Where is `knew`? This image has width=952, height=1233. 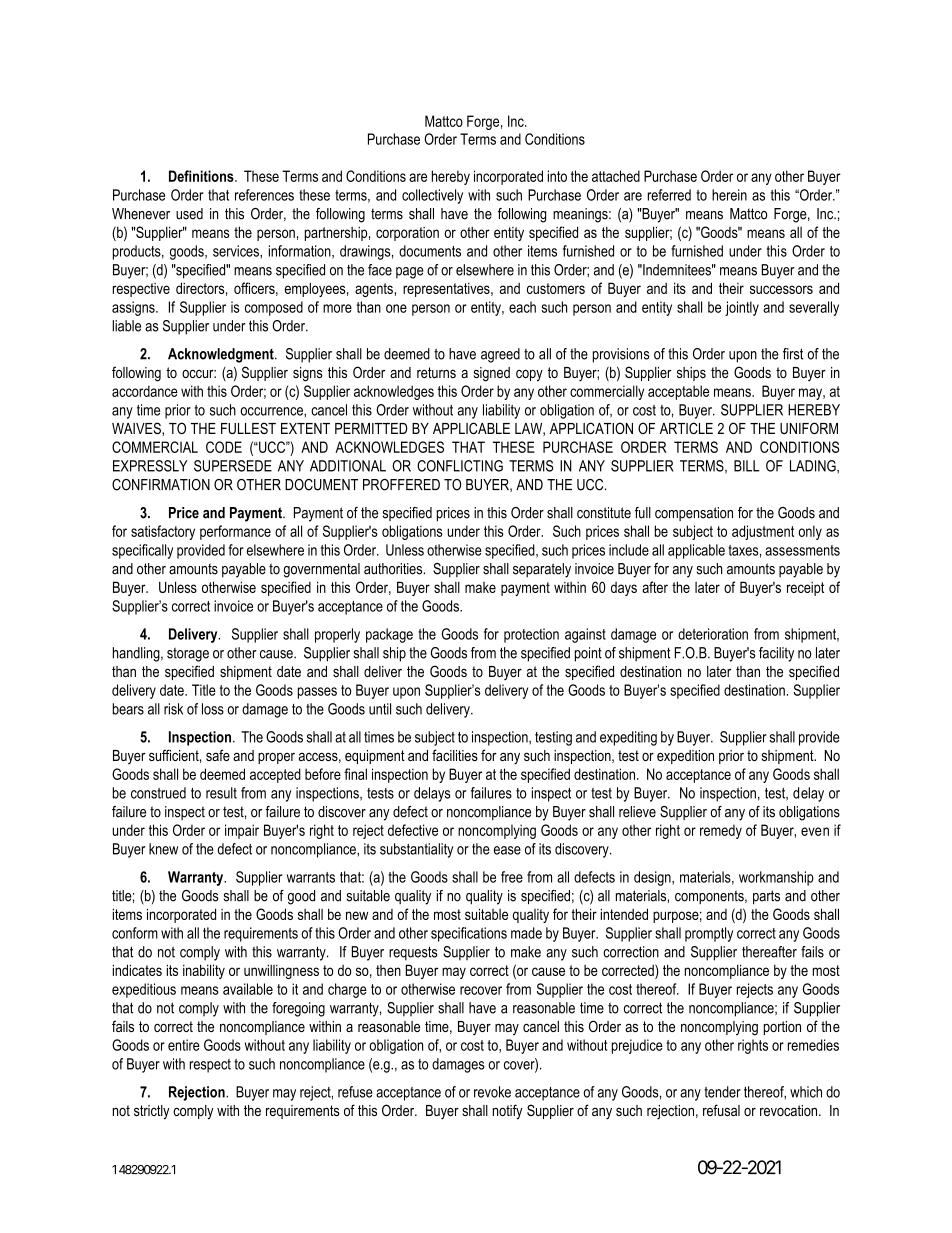
knew is located at coordinates (163, 849).
